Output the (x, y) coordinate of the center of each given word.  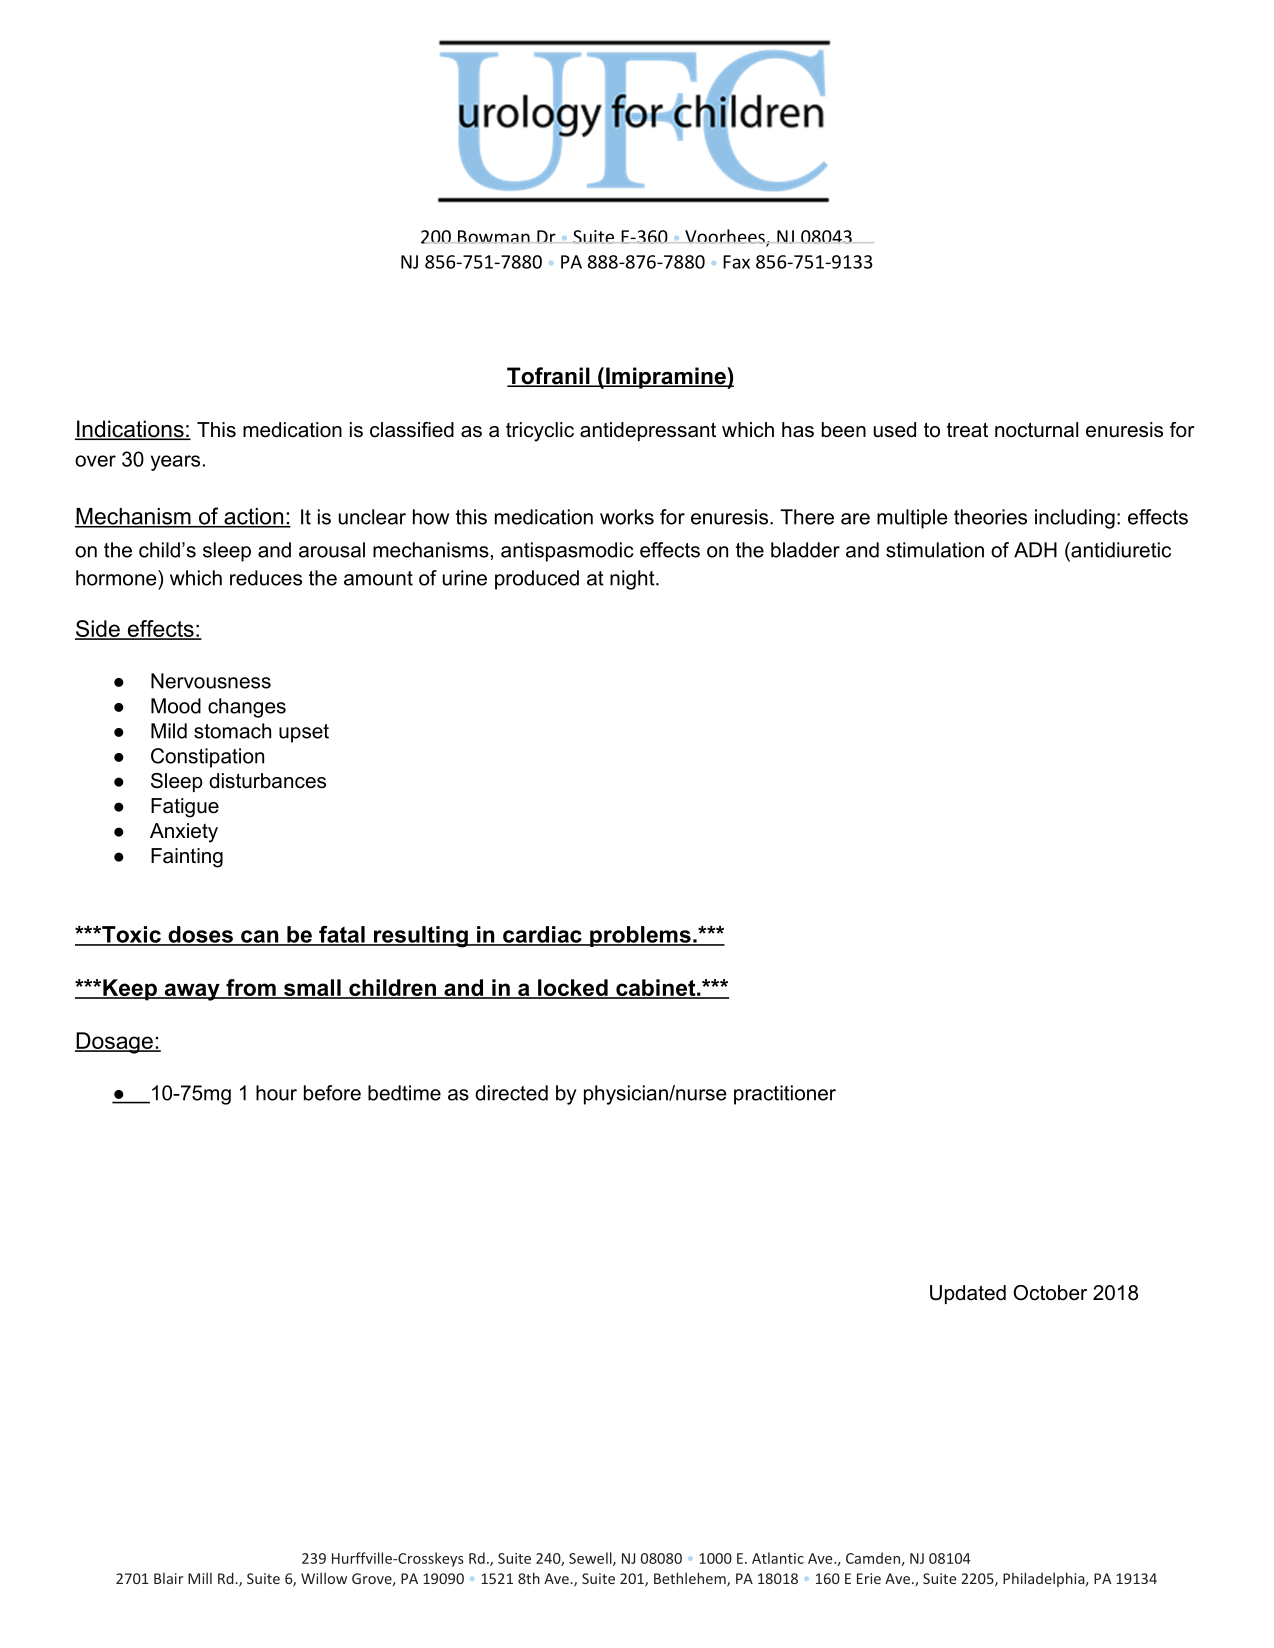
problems (640, 936)
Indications (130, 430)
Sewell (591, 1559)
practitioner (785, 1095)
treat (967, 430)
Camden (873, 1558)
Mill (200, 1578)
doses (200, 935)
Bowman (494, 237)
